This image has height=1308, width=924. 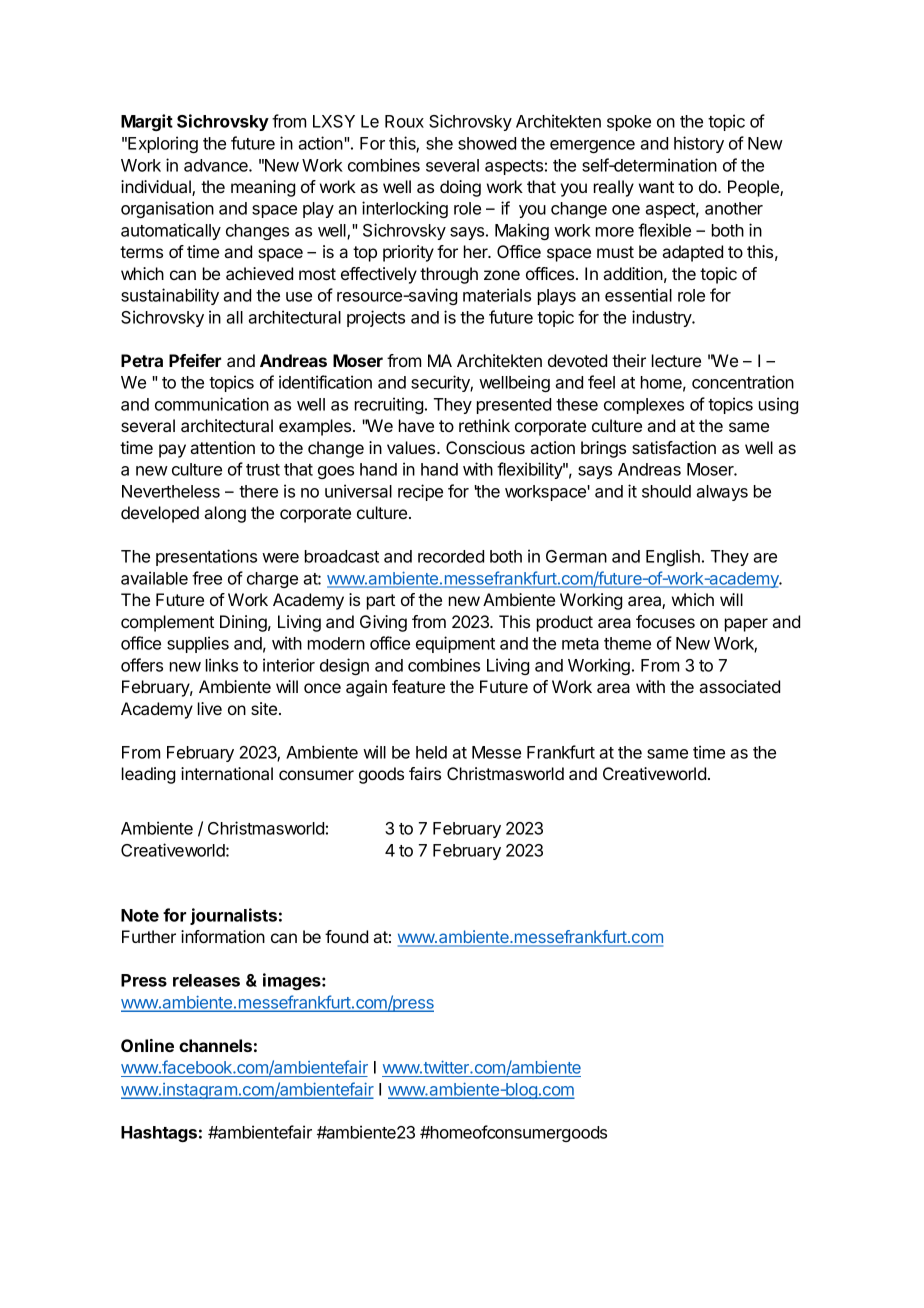 What do you see at coordinates (699, 144) in the image?
I see `history` at bounding box center [699, 144].
